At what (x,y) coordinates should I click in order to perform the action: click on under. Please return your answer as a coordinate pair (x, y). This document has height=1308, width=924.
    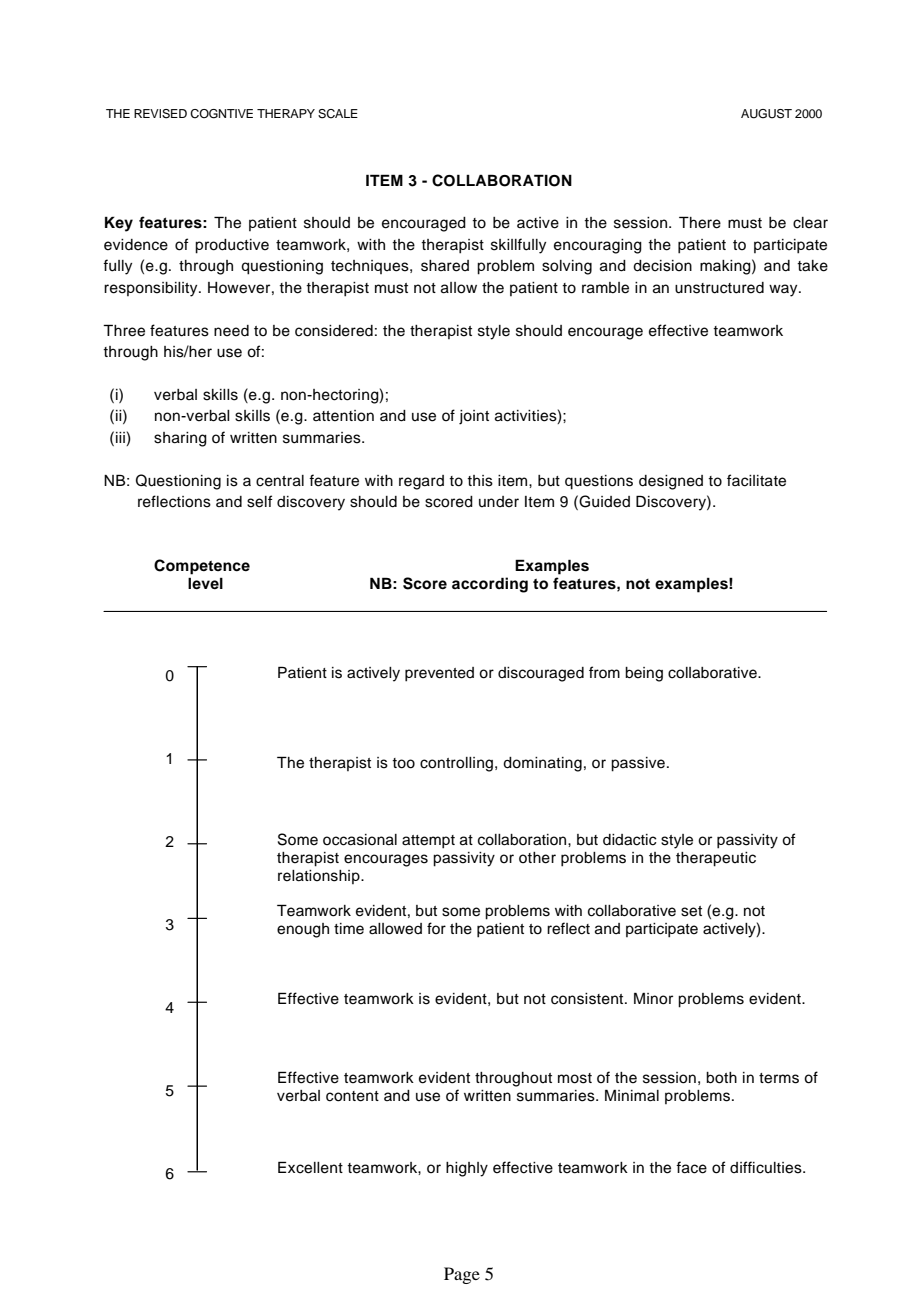
    Looking at the image, I should click on (499, 502).
